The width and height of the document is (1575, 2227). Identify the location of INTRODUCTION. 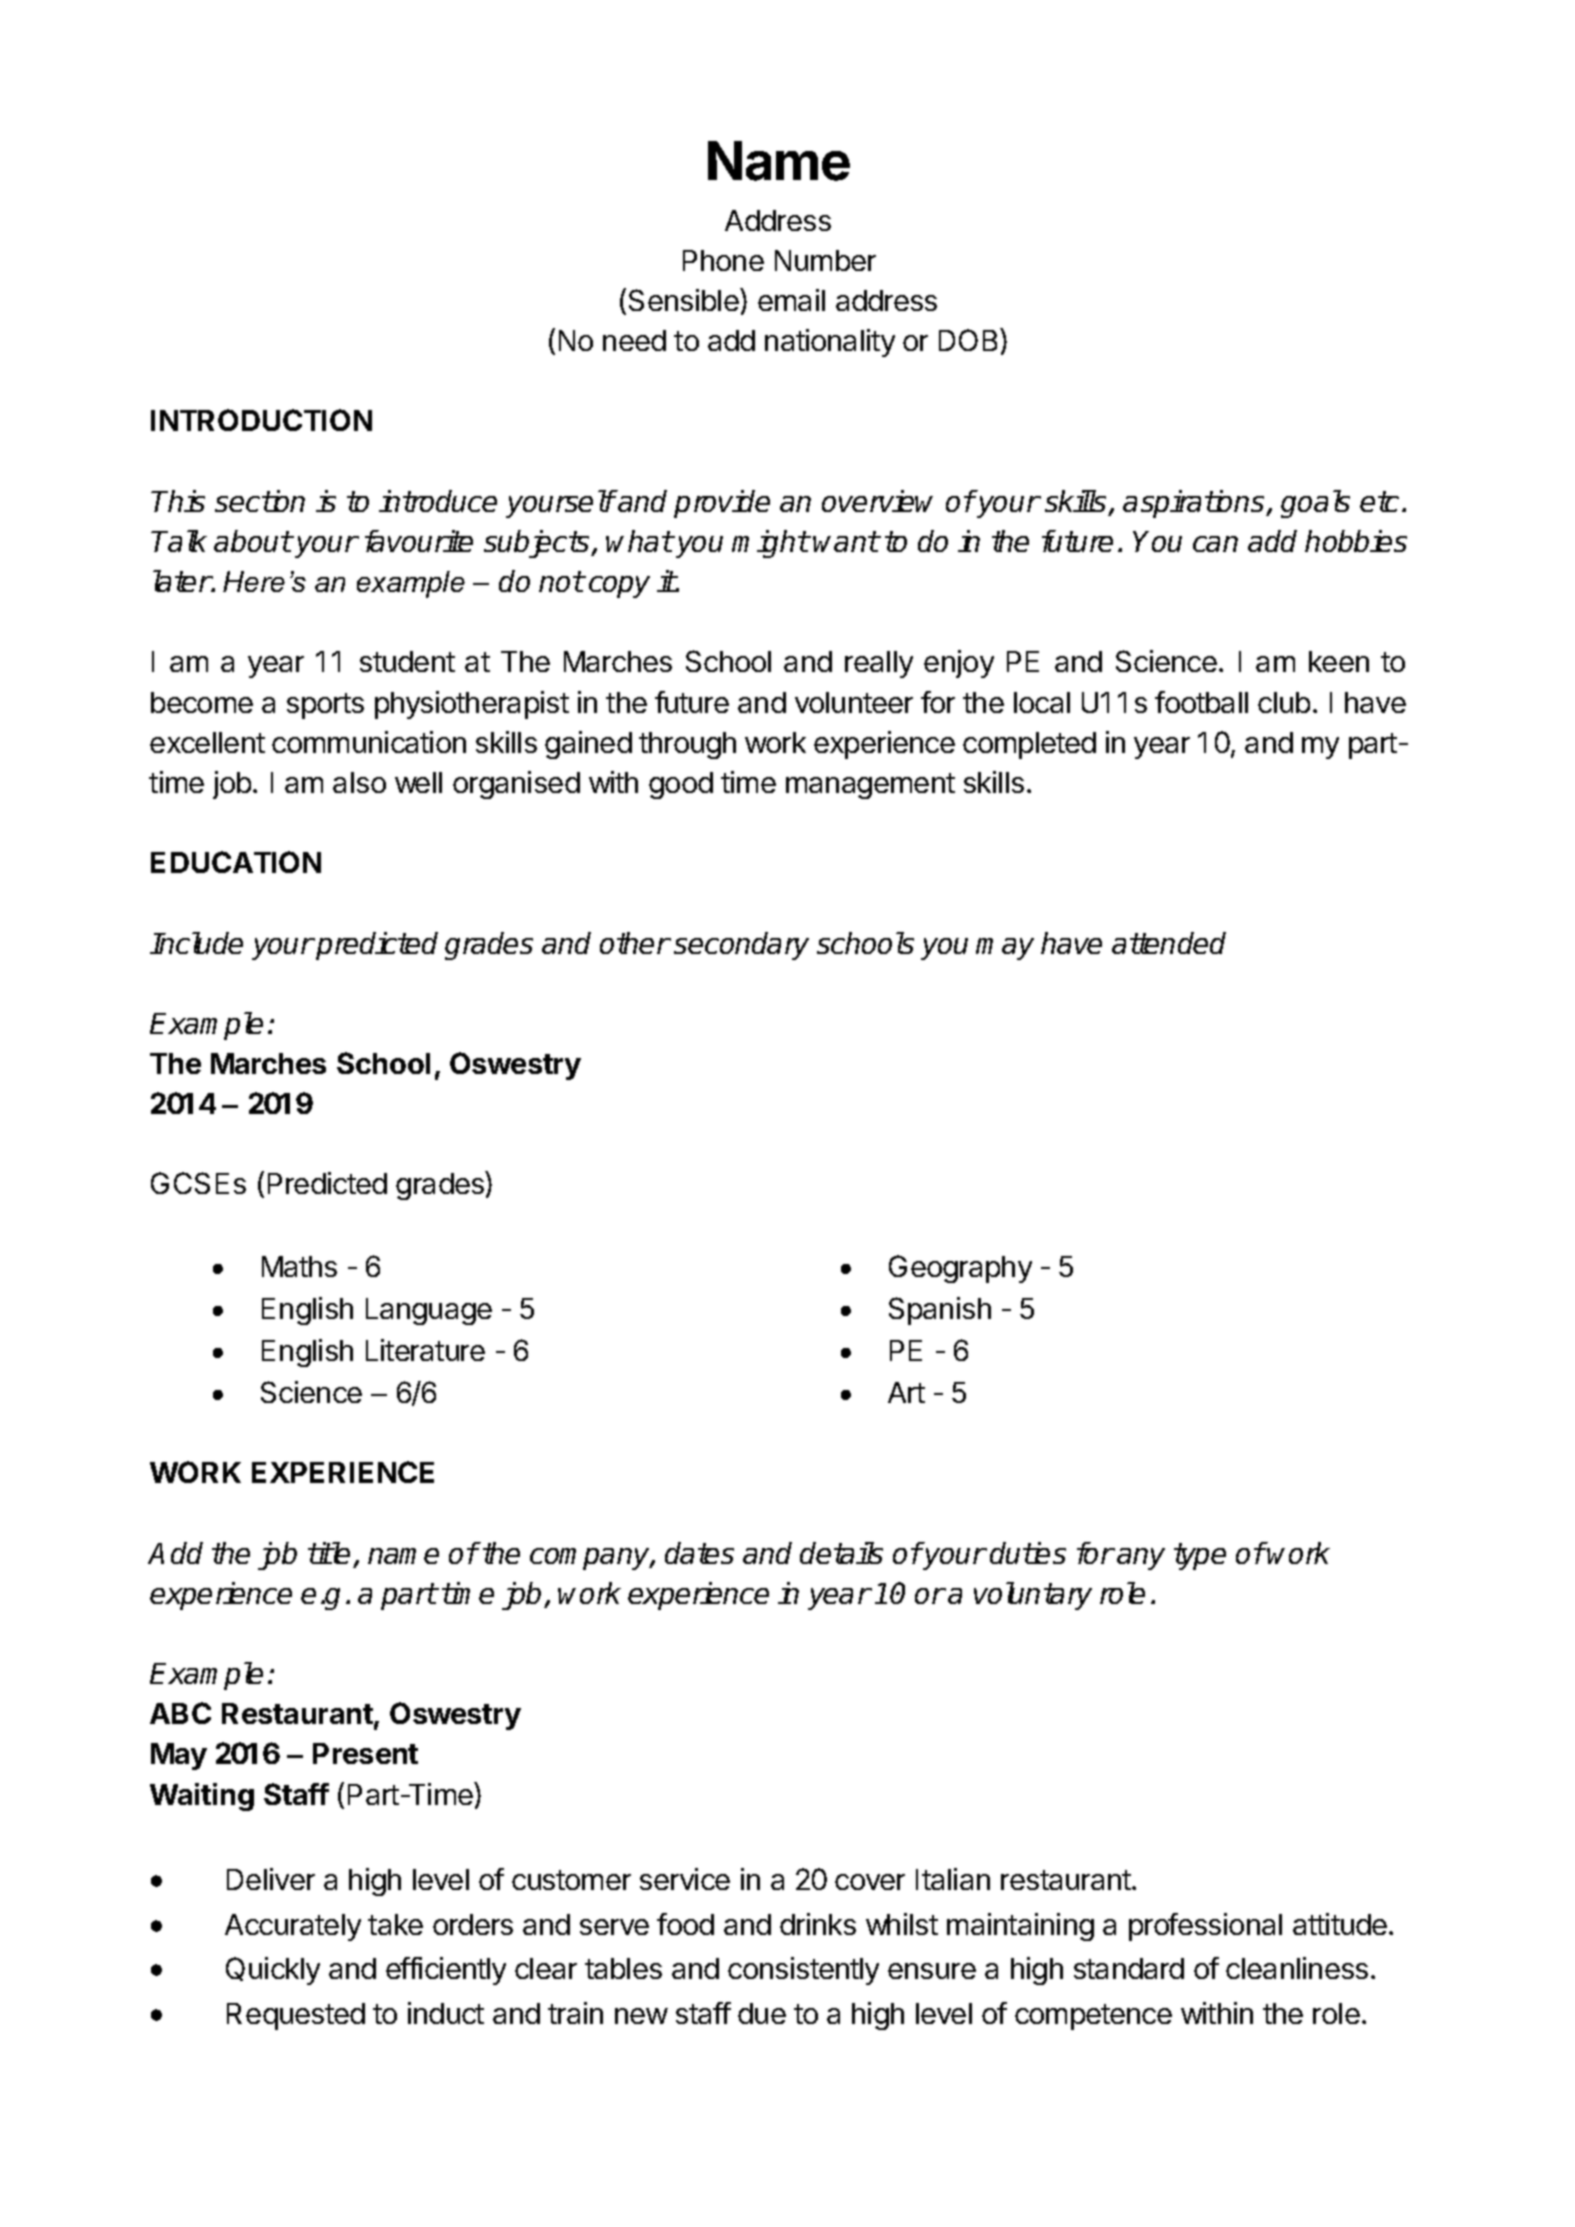
(261, 420).
